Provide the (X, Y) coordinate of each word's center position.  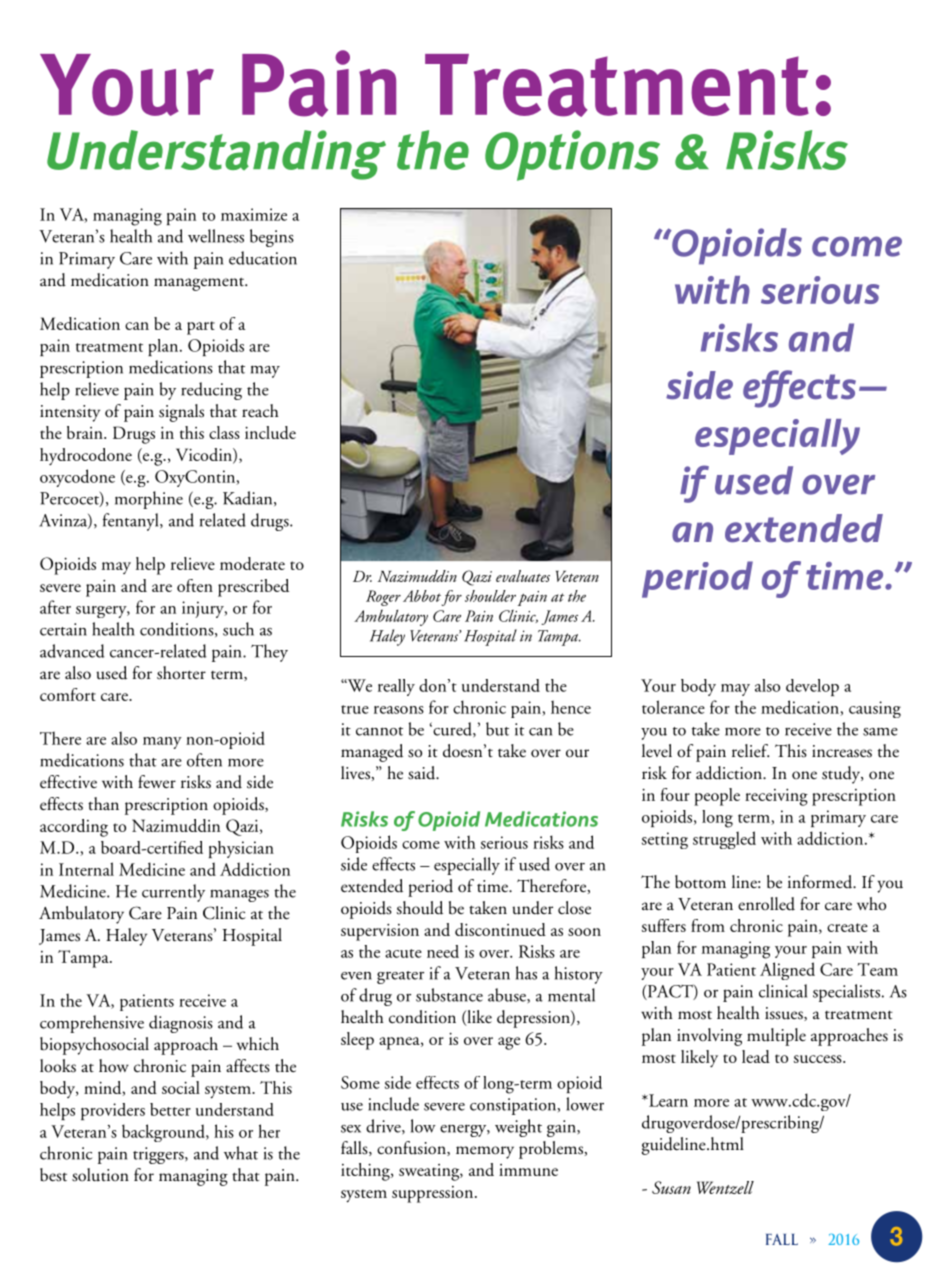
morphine (149, 500)
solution (100, 1175)
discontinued (500, 929)
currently (173, 893)
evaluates (523, 576)
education (263, 258)
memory (485, 1152)
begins (272, 238)
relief (750, 751)
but (497, 729)
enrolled (766, 904)
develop (812, 687)
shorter (181, 673)
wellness (216, 236)
